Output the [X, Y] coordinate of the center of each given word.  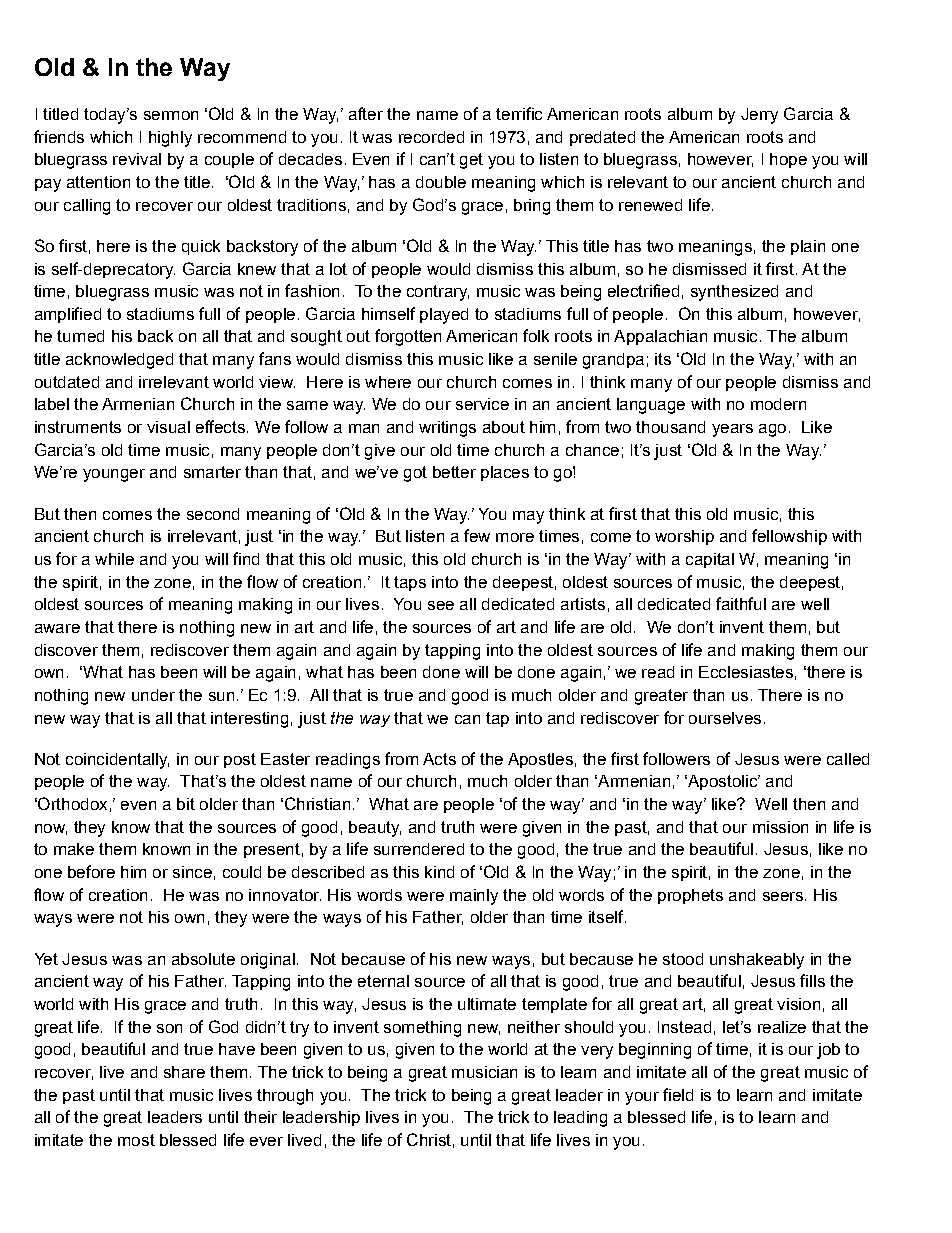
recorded [431, 137]
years [732, 430]
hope [788, 160]
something [422, 1029]
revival [137, 159]
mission [780, 827]
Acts [439, 759]
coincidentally [117, 761]
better [454, 472]
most [136, 1140]
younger [114, 475]
